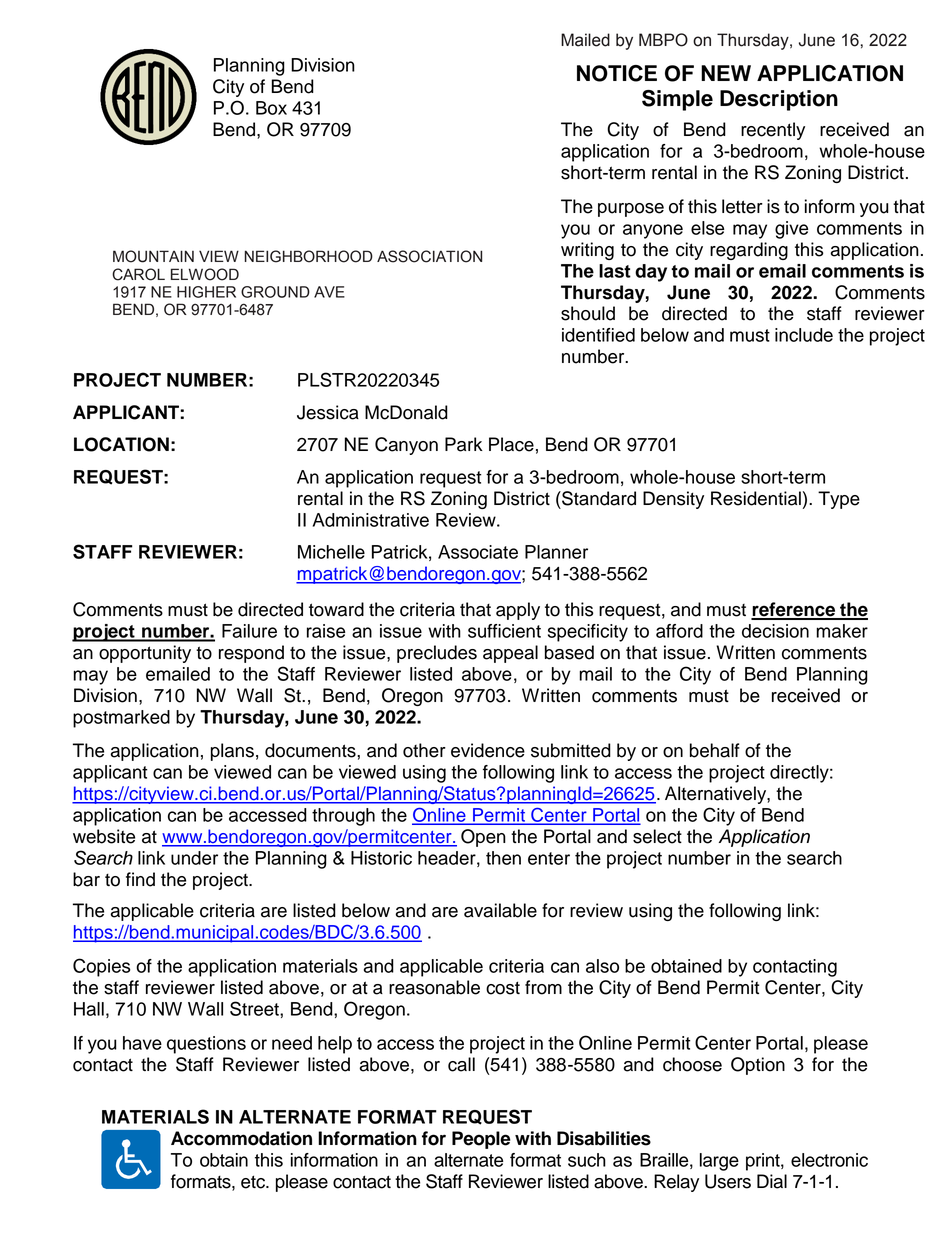 The image size is (952, 1233). What do you see at coordinates (481, 1140) in the screenshot?
I see `People` at bounding box center [481, 1140].
